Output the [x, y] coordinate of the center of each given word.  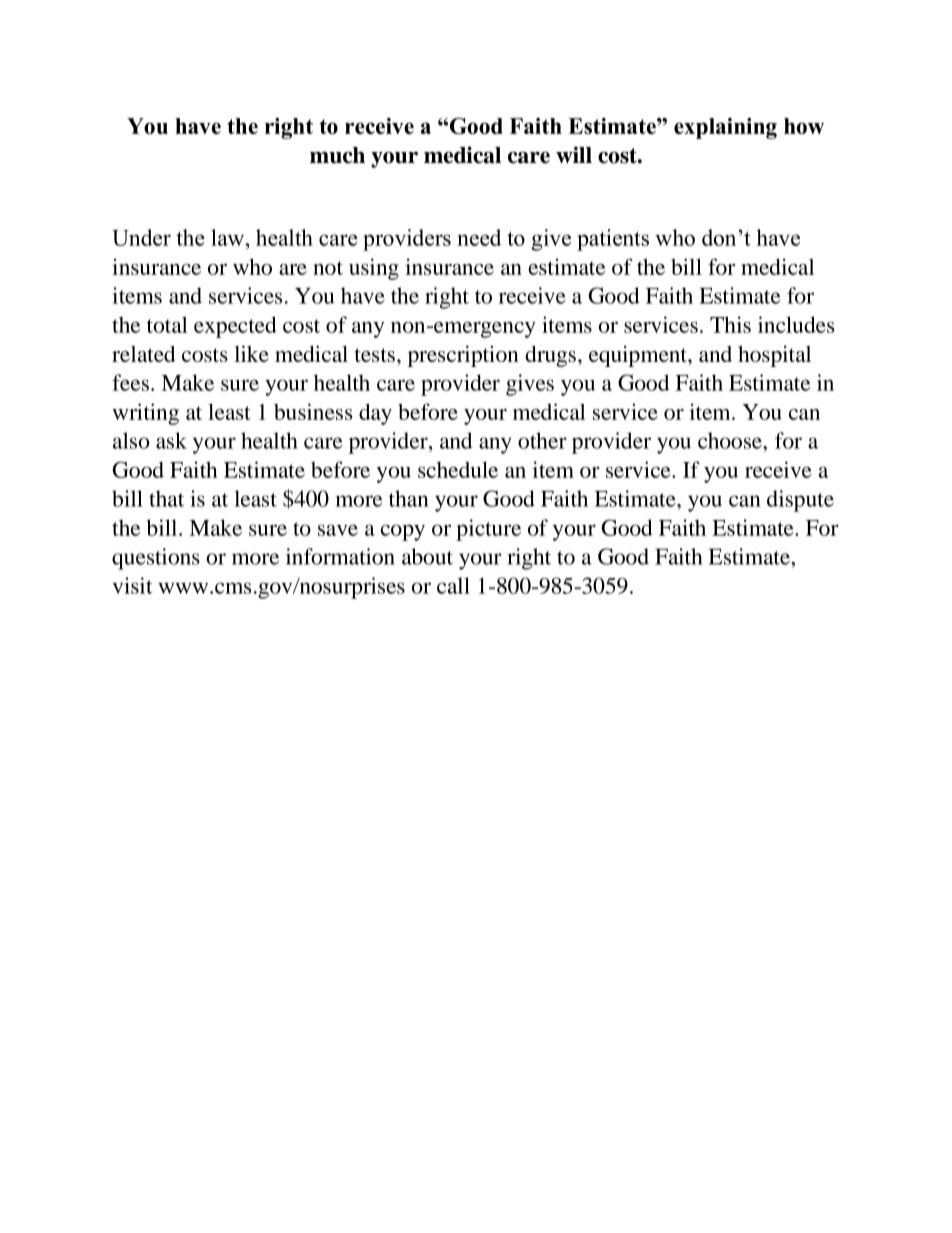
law [229, 237]
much [337, 155]
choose [731, 440]
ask [171, 440]
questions [156, 559]
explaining [725, 128]
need [479, 237]
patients [613, 240]
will [574, 154]
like [251, 353]
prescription [463, 356]
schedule [458, 469]
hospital [774, 356]
